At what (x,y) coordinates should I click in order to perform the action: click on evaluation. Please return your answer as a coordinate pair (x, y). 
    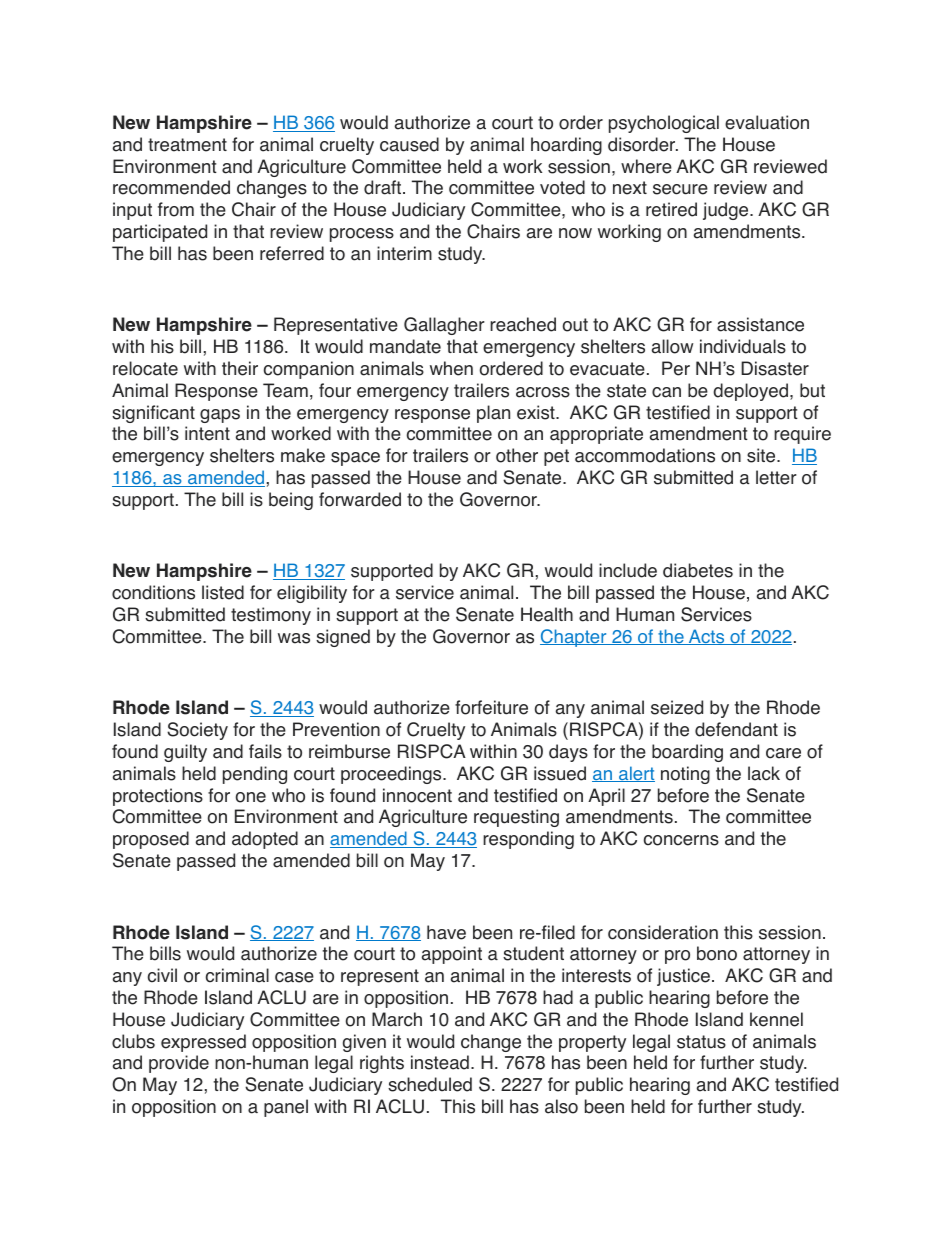
    Looking at the image, I should click on (767, 122).
